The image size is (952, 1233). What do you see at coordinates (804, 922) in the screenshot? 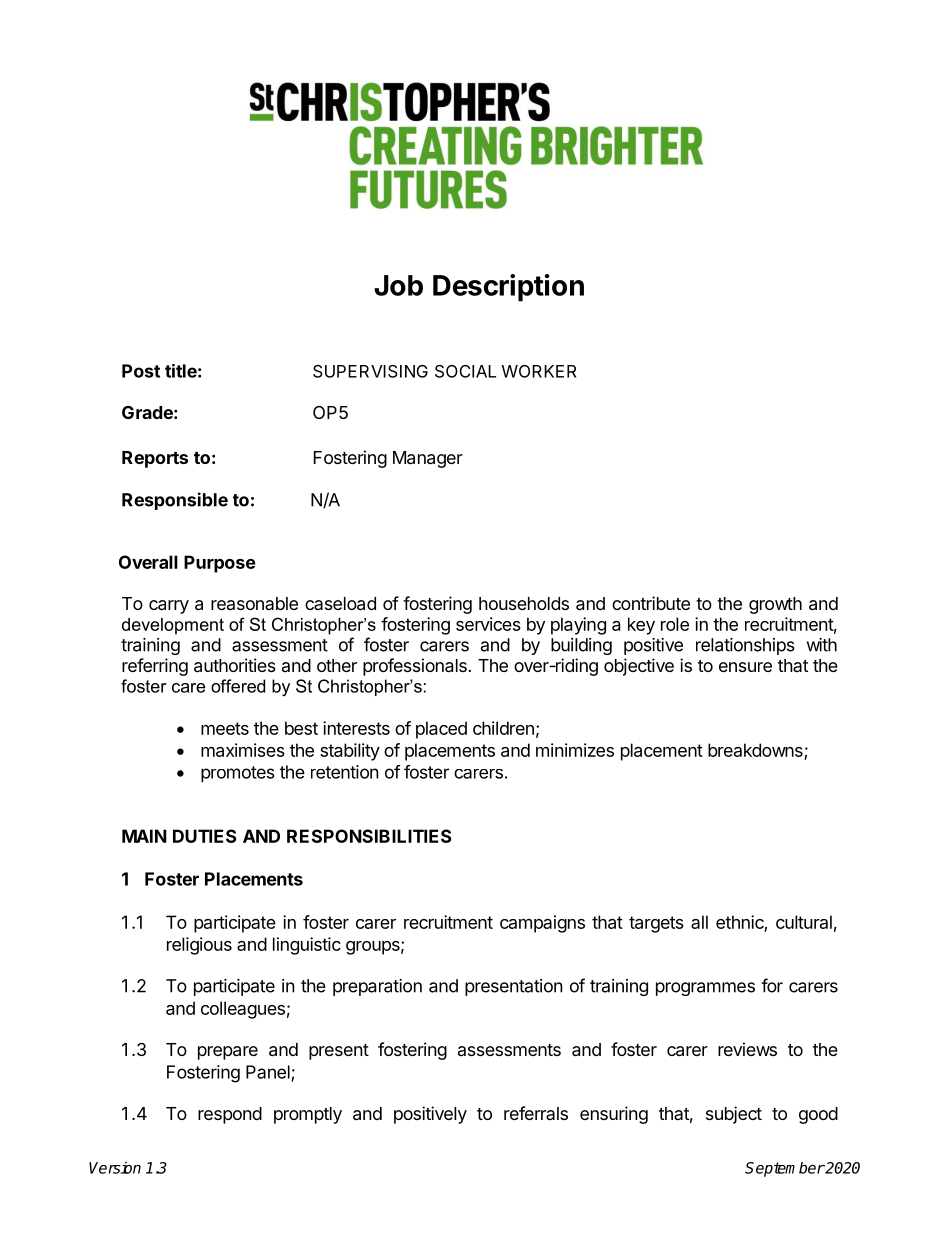
I see `cultural` at bounding box center [804, 922].
